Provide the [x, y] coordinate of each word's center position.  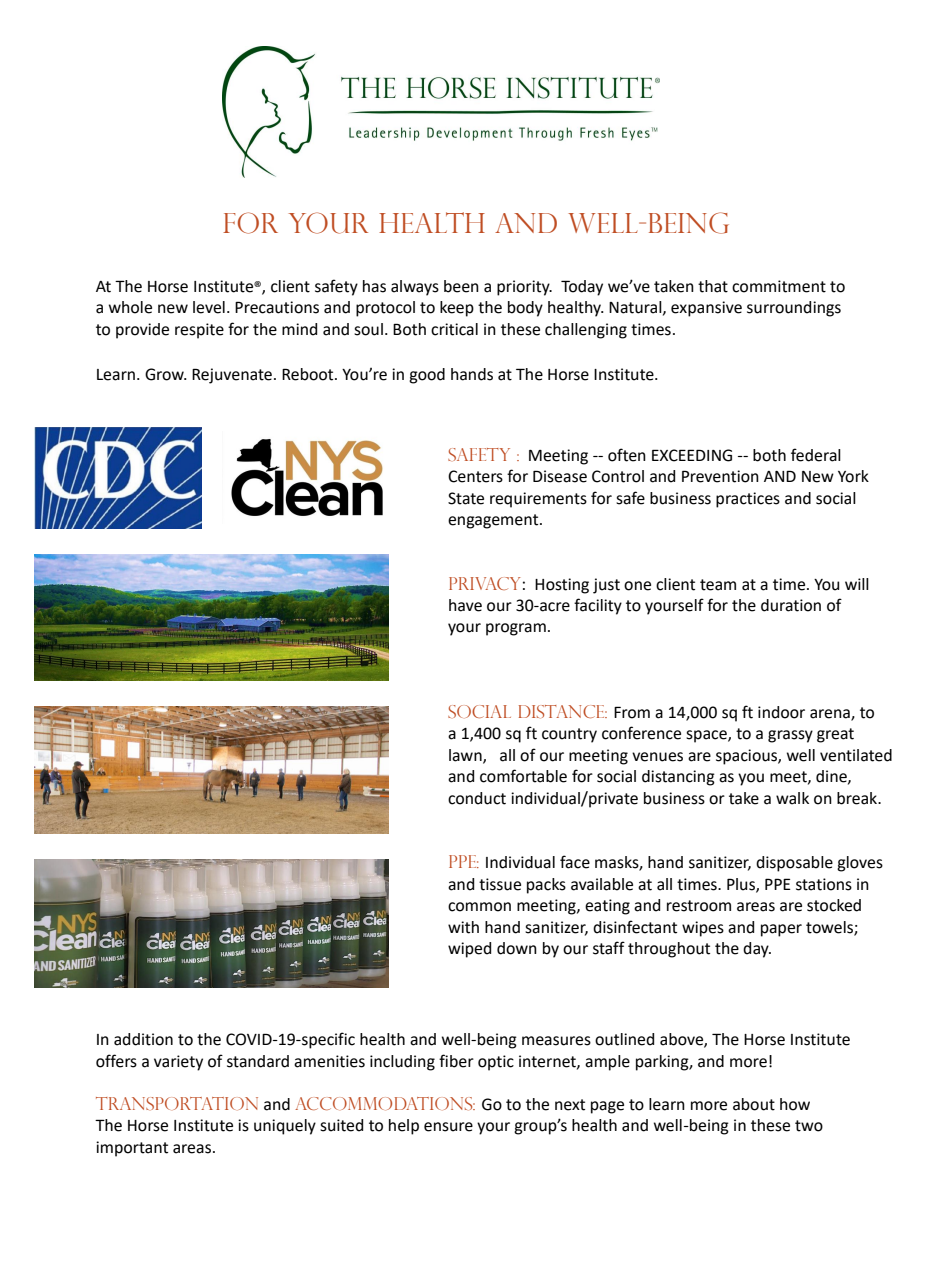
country [569, 735]
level [209, 307]
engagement [494, 521]
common [479, 907]
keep [457, 309]
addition [143, 1039]
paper [781, 930]
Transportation [177, 1103]
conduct [477, 798]
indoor [781, 712]
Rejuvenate [232, 376]
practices [748, 500]
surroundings [794, 309]
